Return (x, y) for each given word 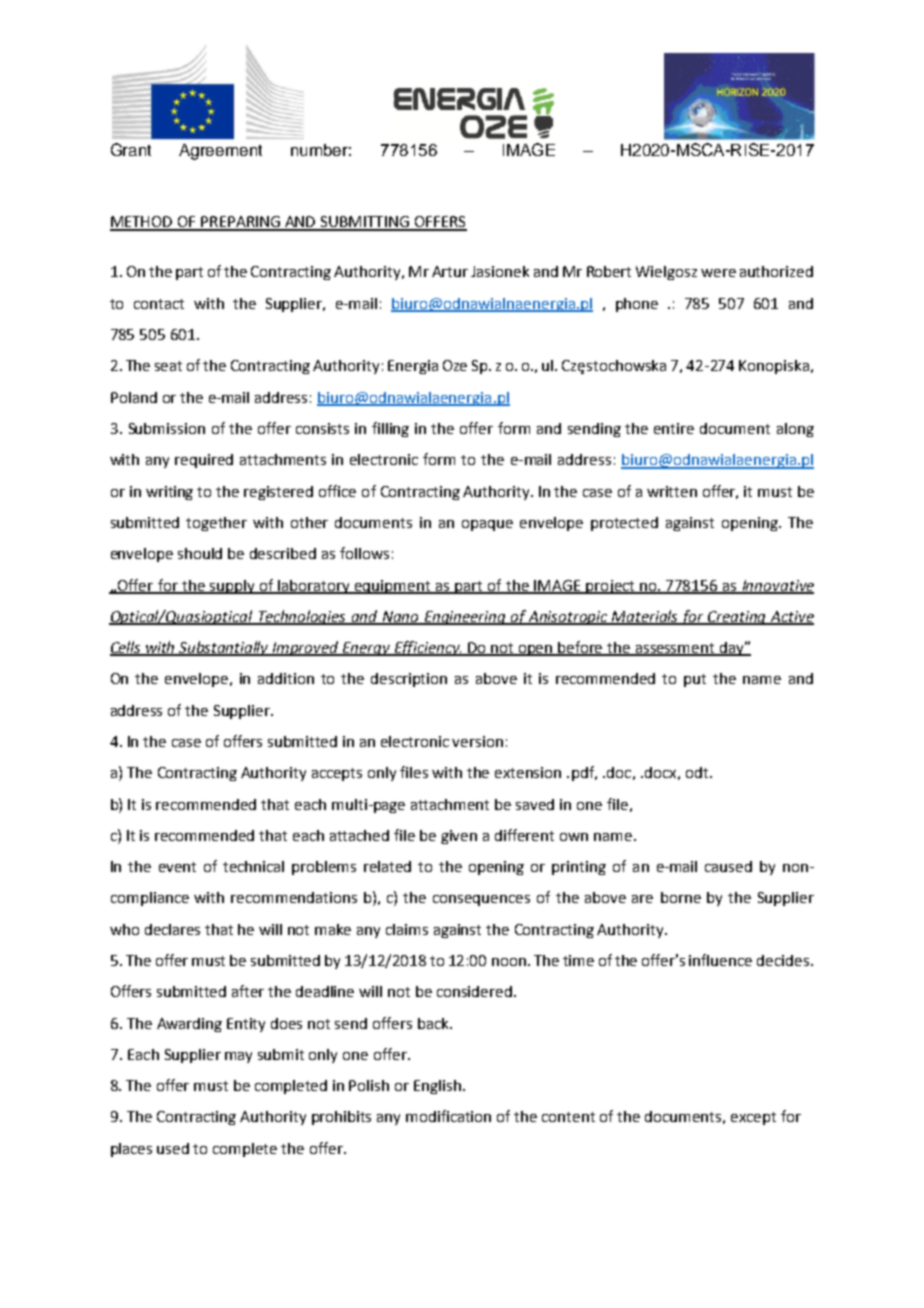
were (718, 273)
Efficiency (427, 648)
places (131, 1150)
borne (681, 897)
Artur (450, 271)
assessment (675, 649)
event (177, 867)
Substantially (225, 648)
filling (390, 429)
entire (674, 428)
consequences (481, 900)
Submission (167, 428)
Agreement (220, 152)
